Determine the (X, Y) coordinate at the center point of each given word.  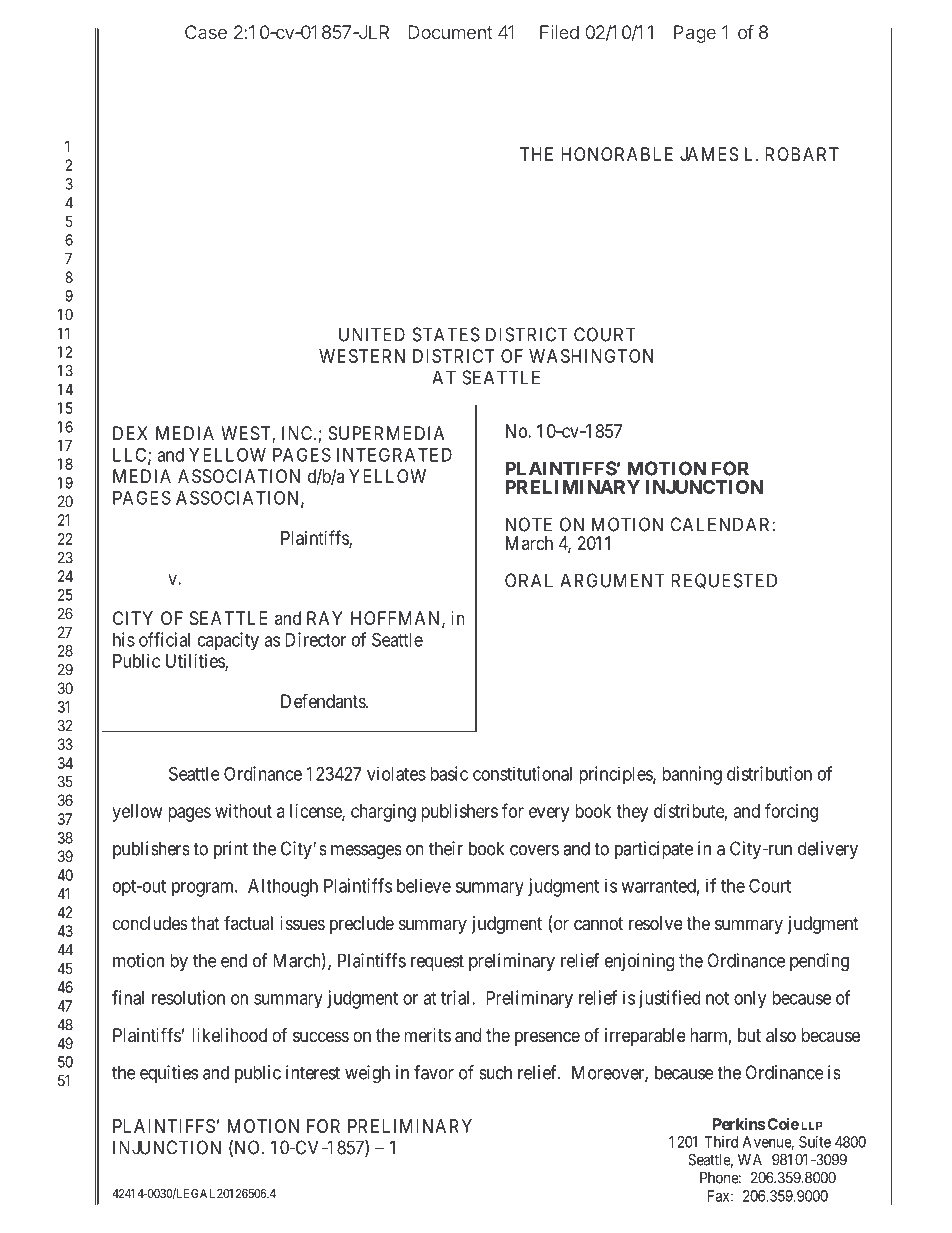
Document (450, 32)
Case (206, 32)
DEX (130, 433)
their (446, 848)
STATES (446, 334)
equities (169, 1074)
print (231, 850)
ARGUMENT (612, 580)
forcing (791, 812)
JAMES (709, 154)
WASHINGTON (591, 356)
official (164, 639)
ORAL (529, 580)
